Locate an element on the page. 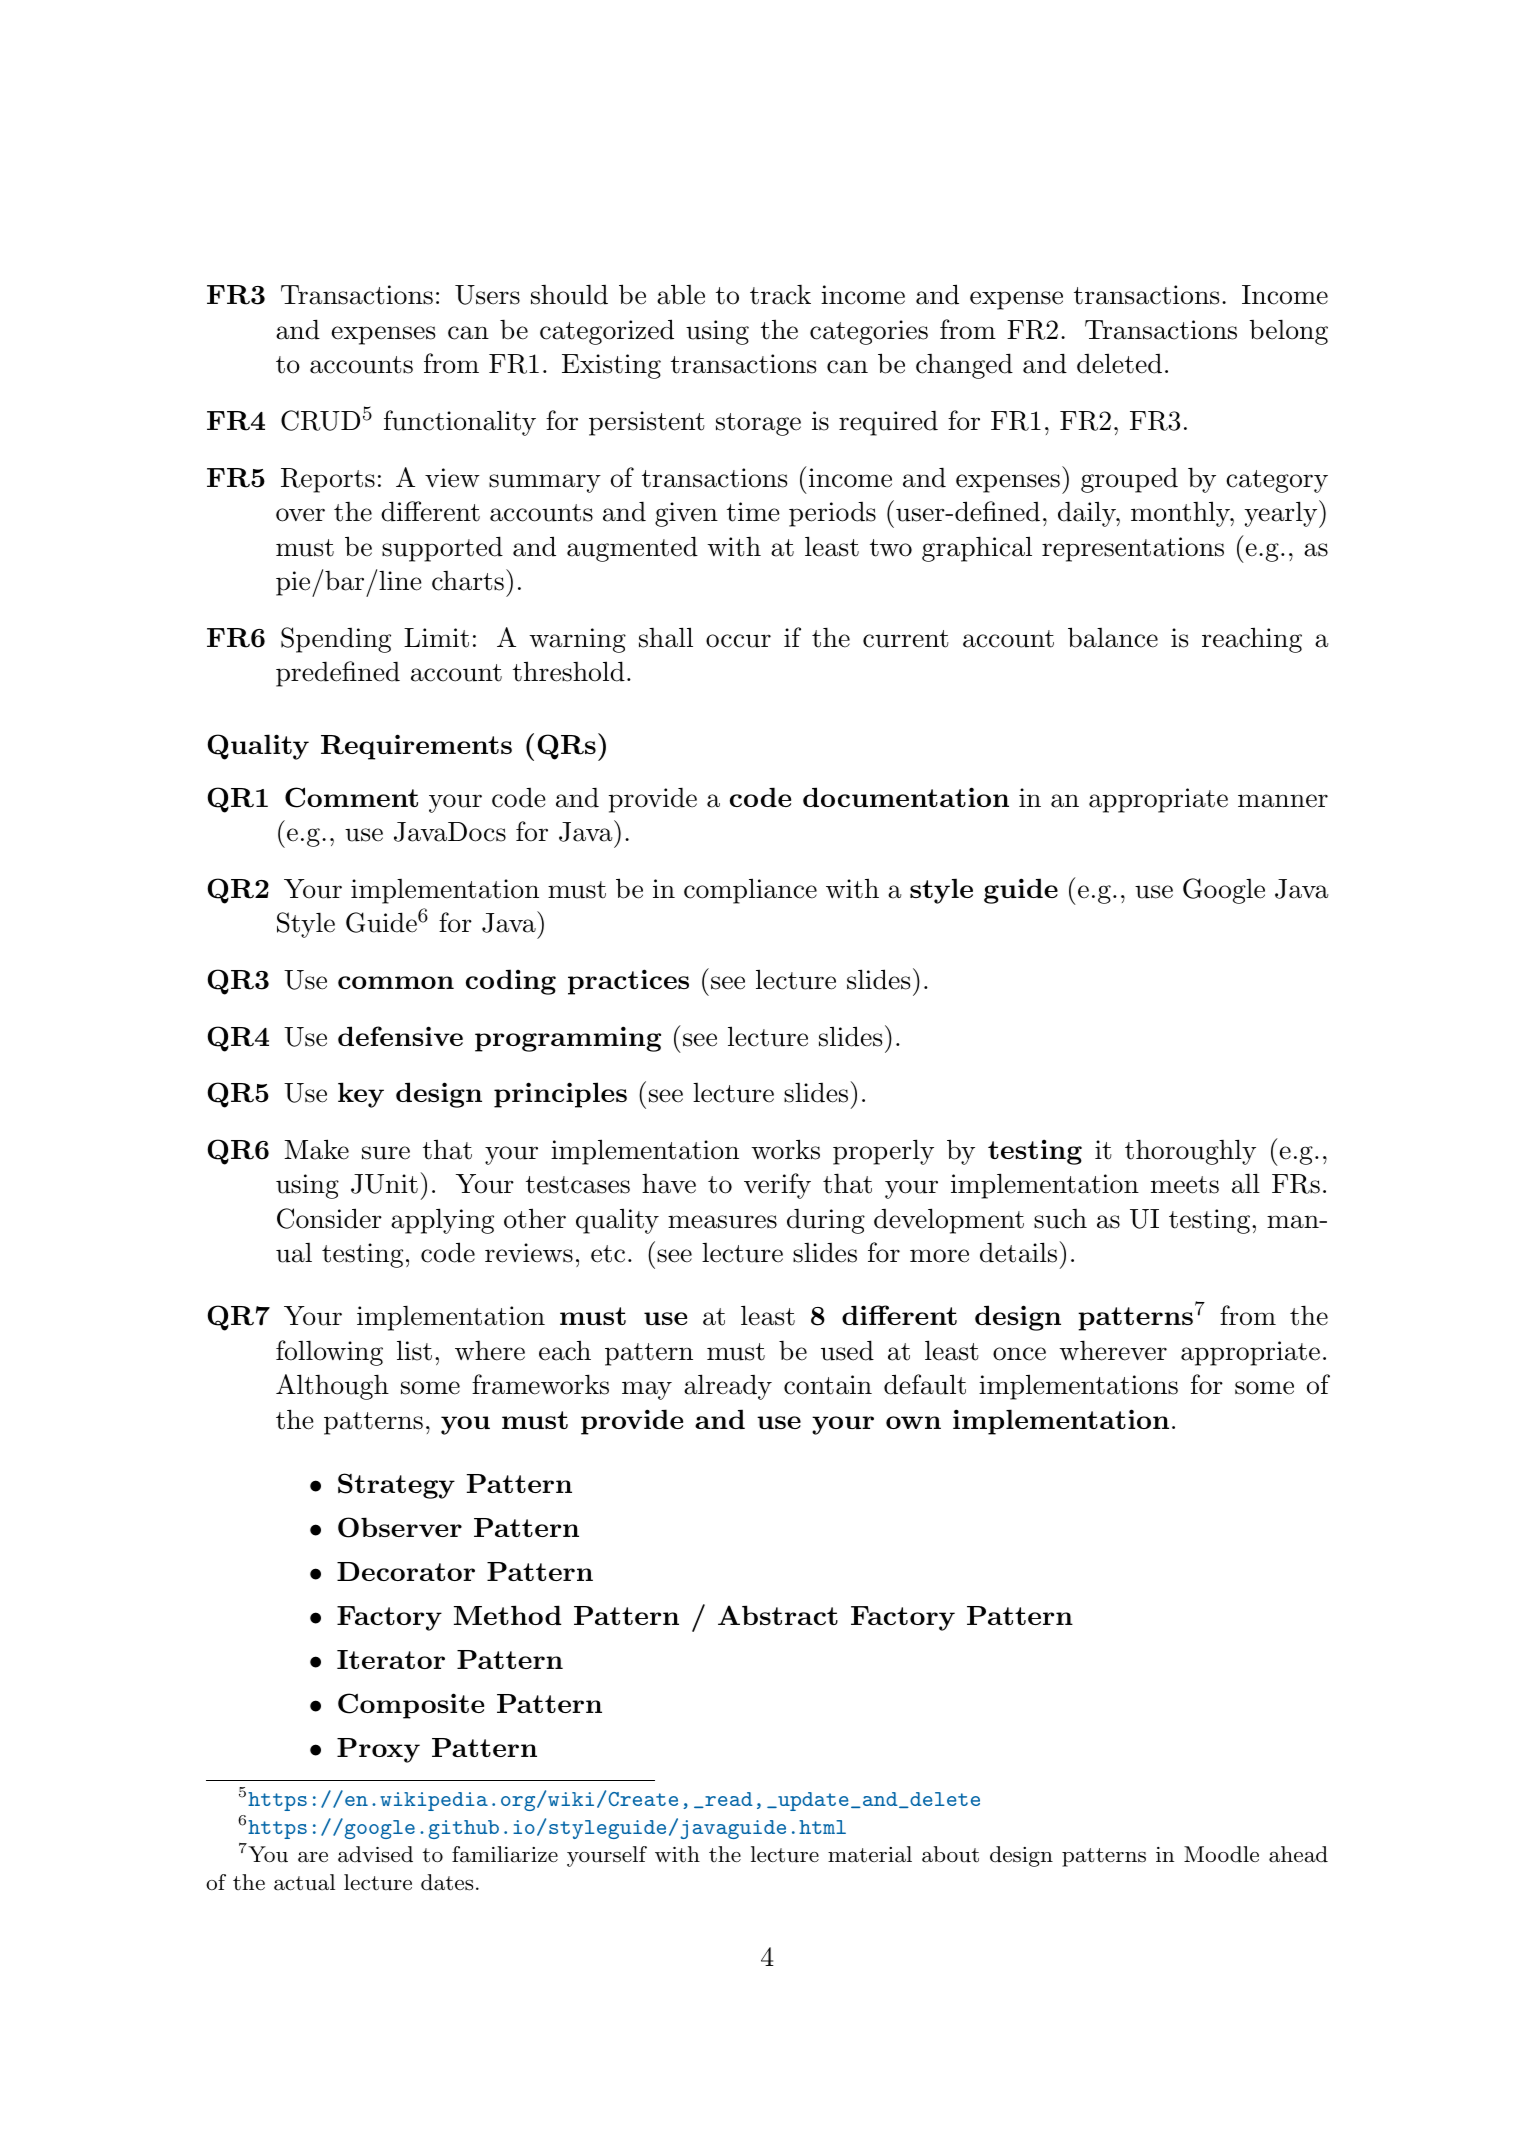 Image resolution: width=1515 pixels, height=2142 pixels. functionality is located at coordinates (460, 423).
